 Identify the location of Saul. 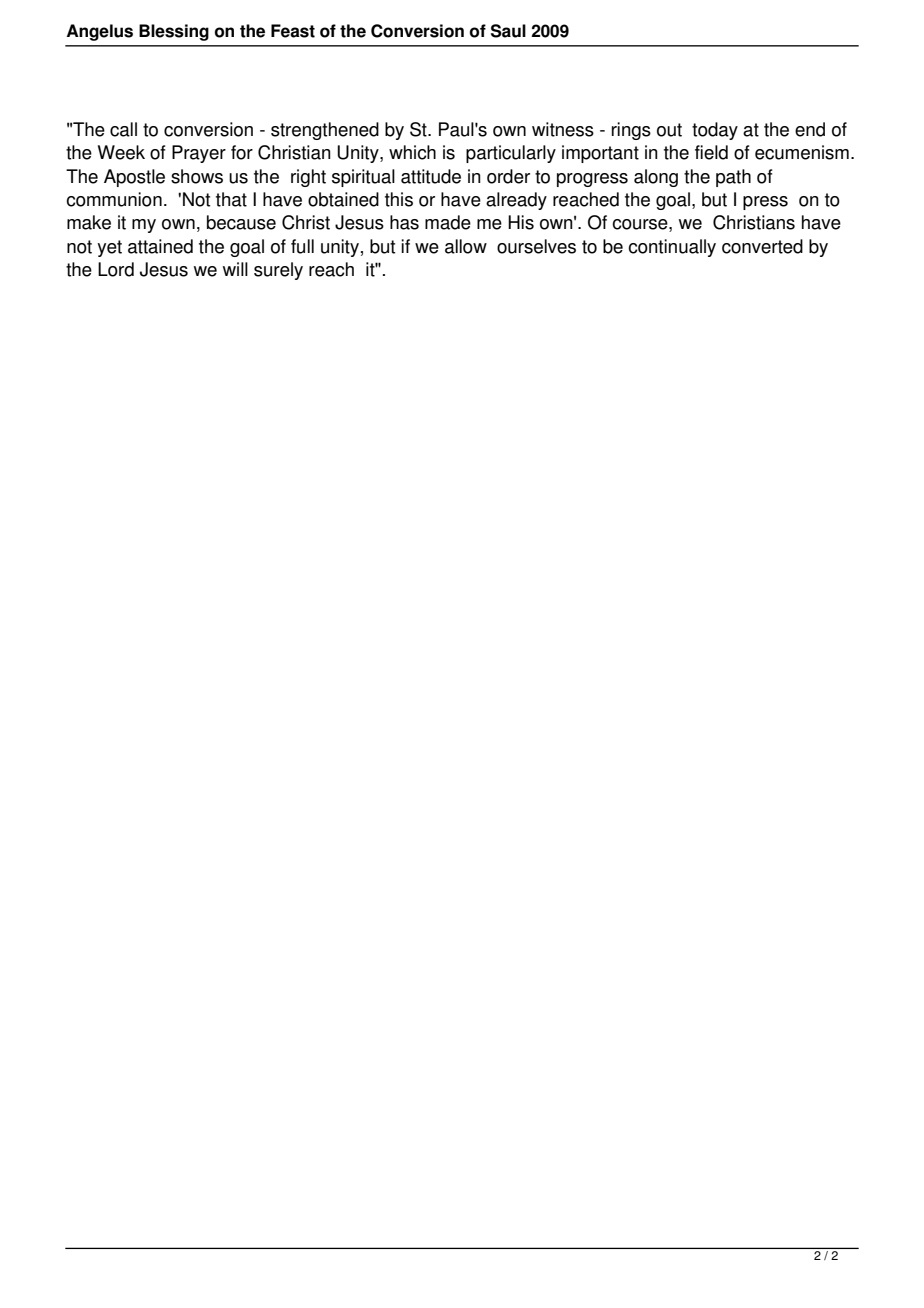
(508, 31).
